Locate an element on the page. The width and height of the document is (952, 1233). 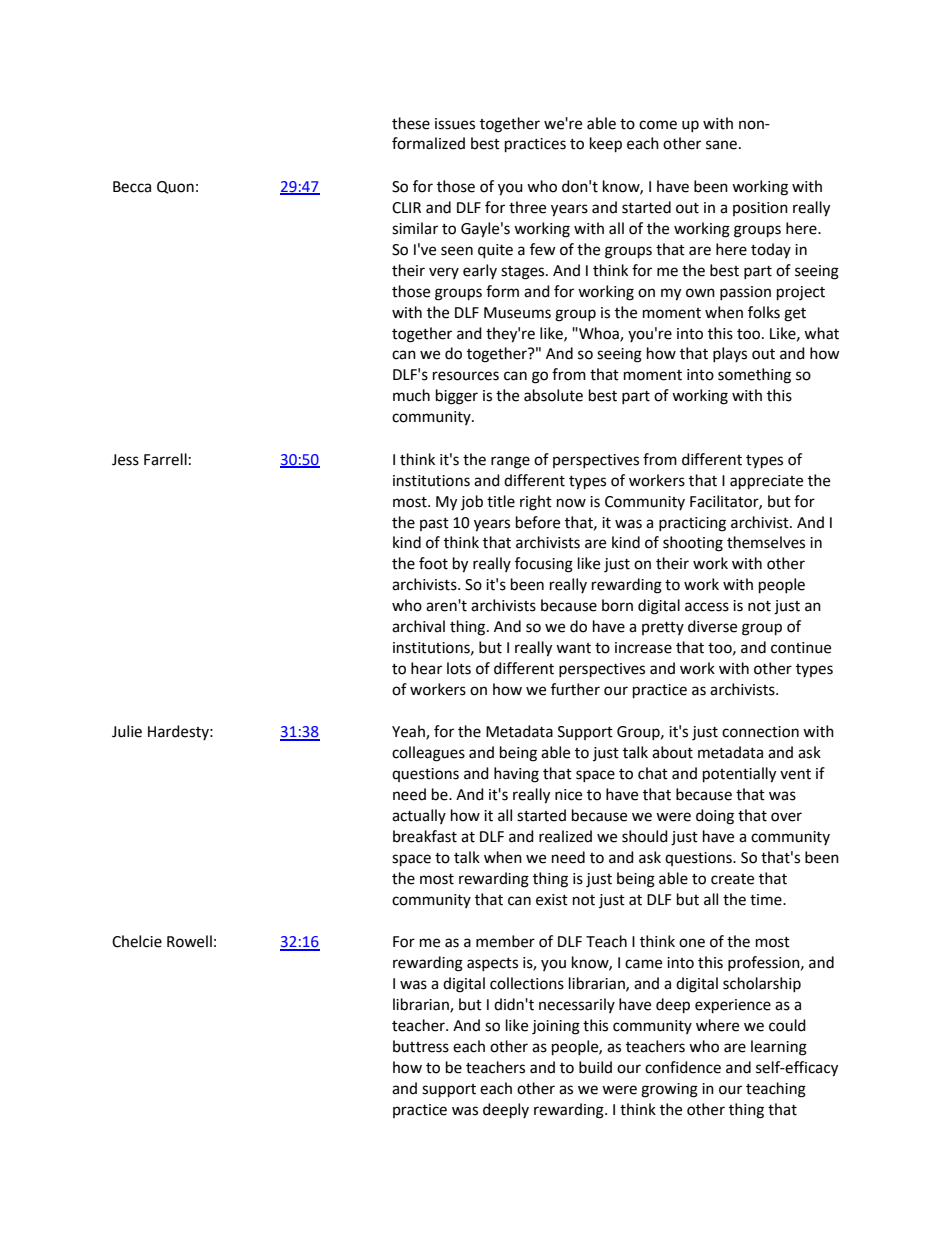
breakfast is located at coordinates (425, 836).
